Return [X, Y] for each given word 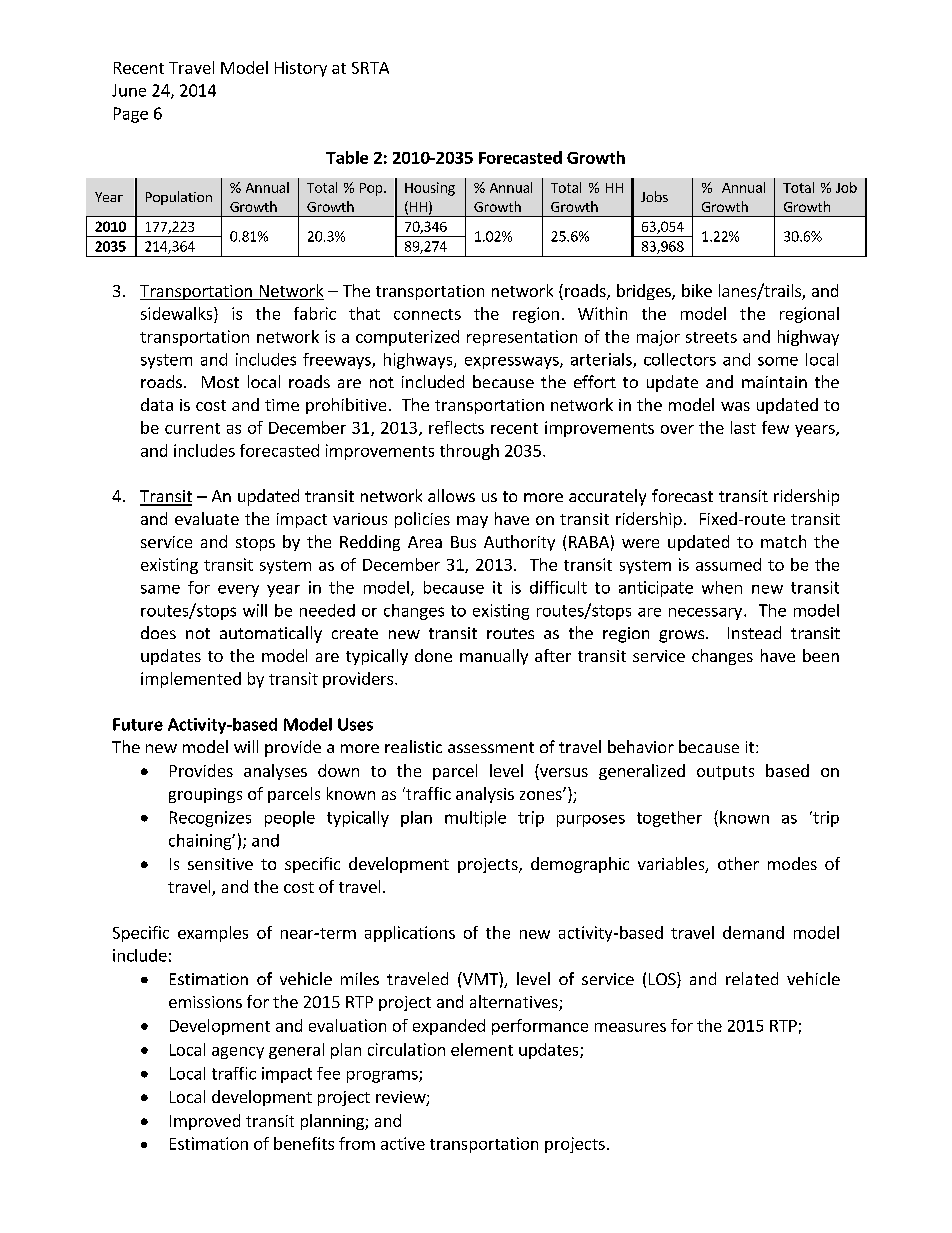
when [722, 587]
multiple [475, 819]
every [238, 591]
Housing [430, 189]
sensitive [220, 864]
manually [494, 657]
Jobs [654, 196]
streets [711, 337]
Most [220, 382]
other [738, 863]
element [482, 1049]
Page [131, 115]
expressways [513, 363]
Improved [205, 1122]
